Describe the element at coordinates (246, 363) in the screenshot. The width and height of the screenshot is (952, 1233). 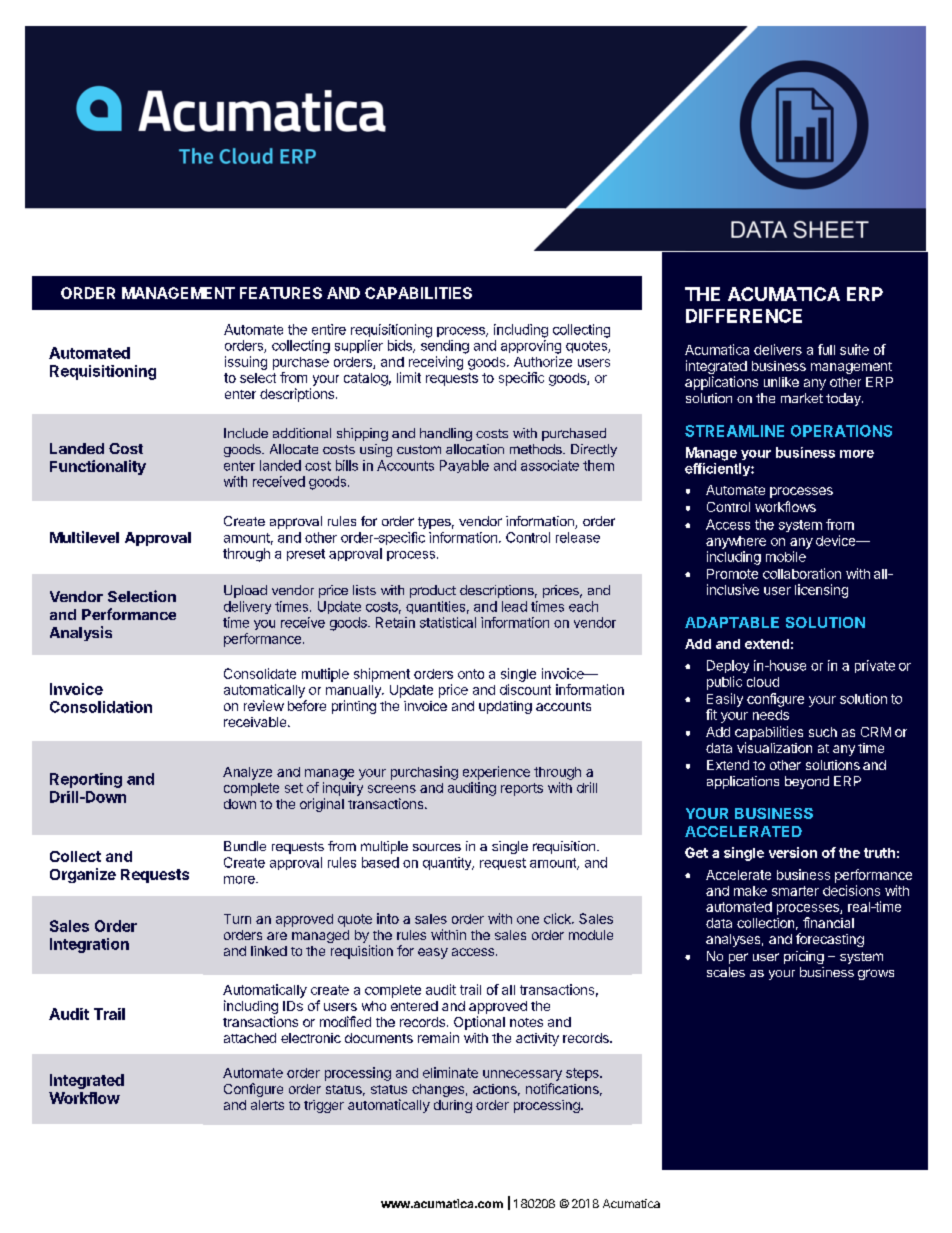
I see `issuing` at that location.
